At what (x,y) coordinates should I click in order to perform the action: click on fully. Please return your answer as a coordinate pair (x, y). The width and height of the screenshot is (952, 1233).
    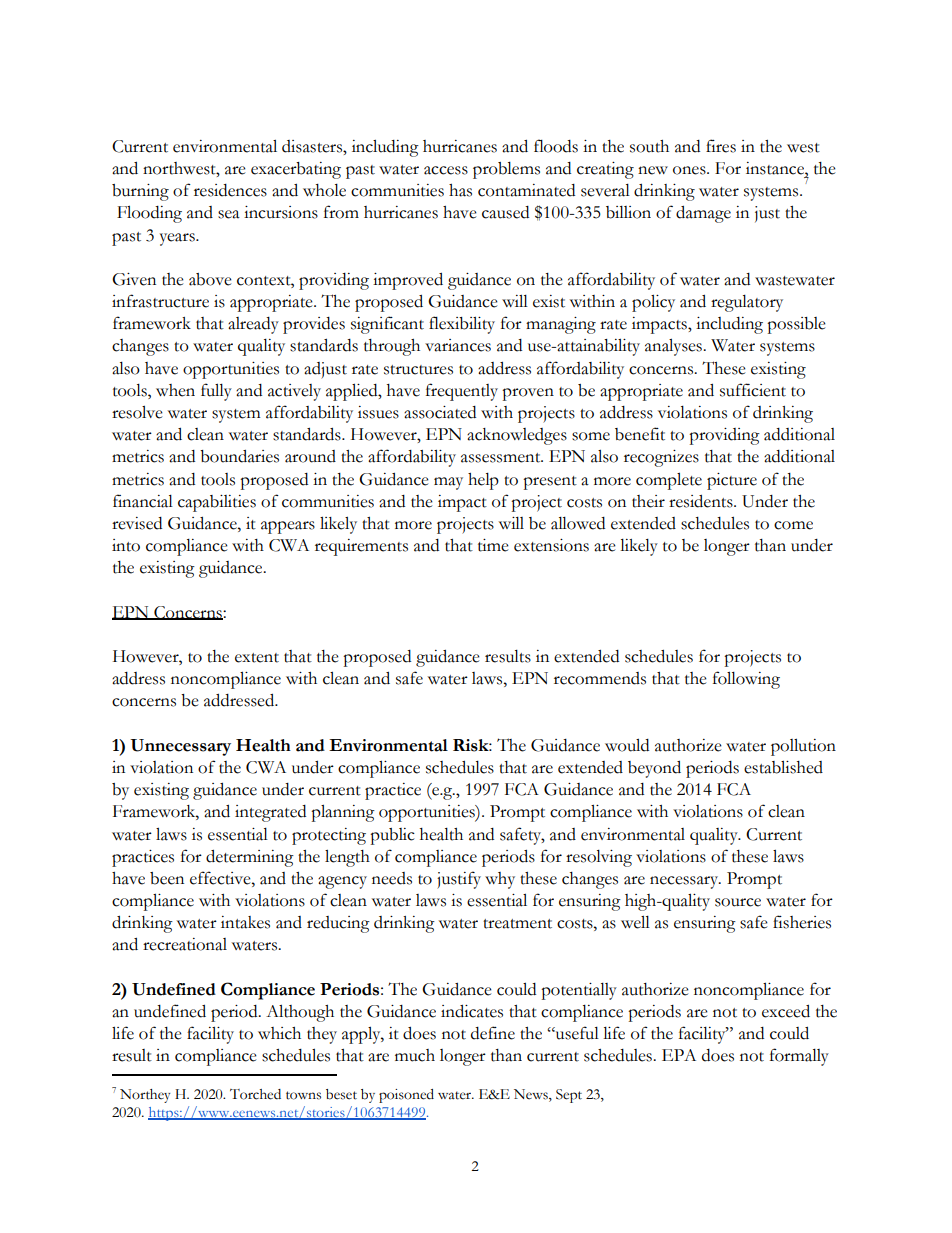
    Looking at the image, I should click on (216, 392).
